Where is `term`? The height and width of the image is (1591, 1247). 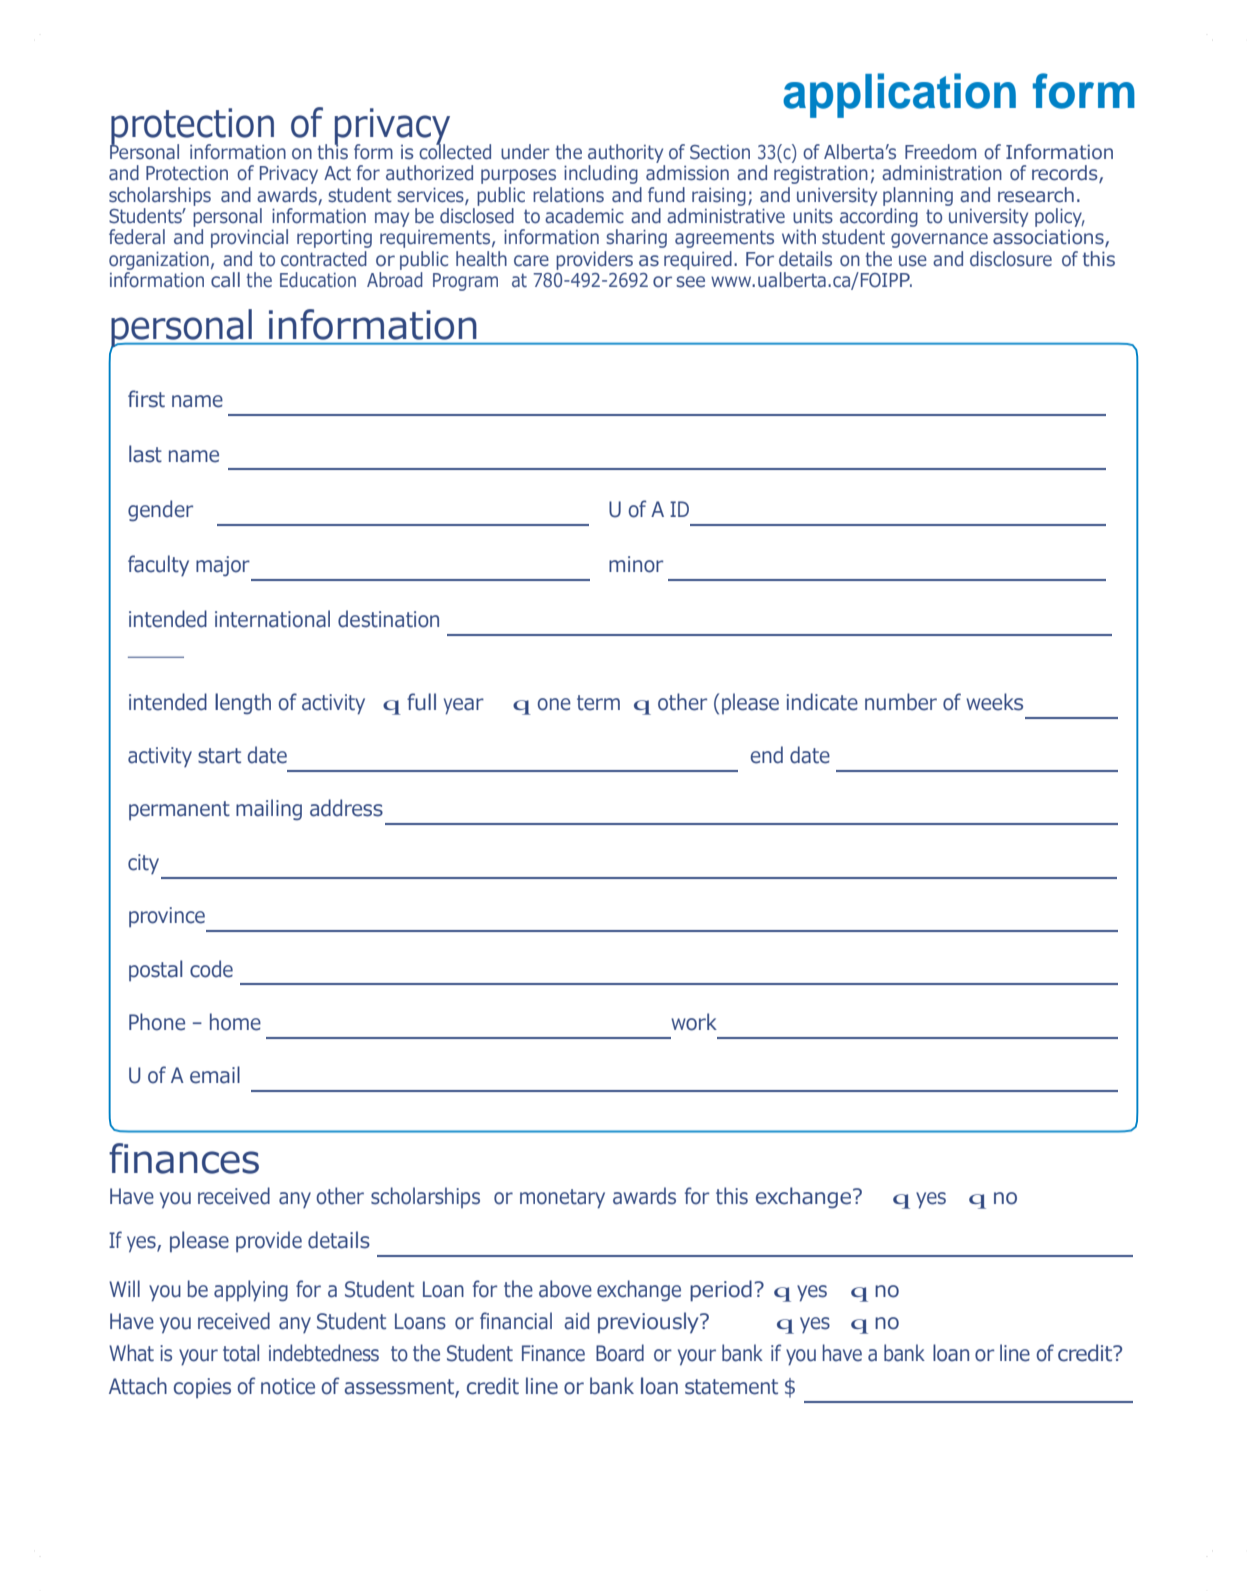 term is located at coordinates (598, 703).
